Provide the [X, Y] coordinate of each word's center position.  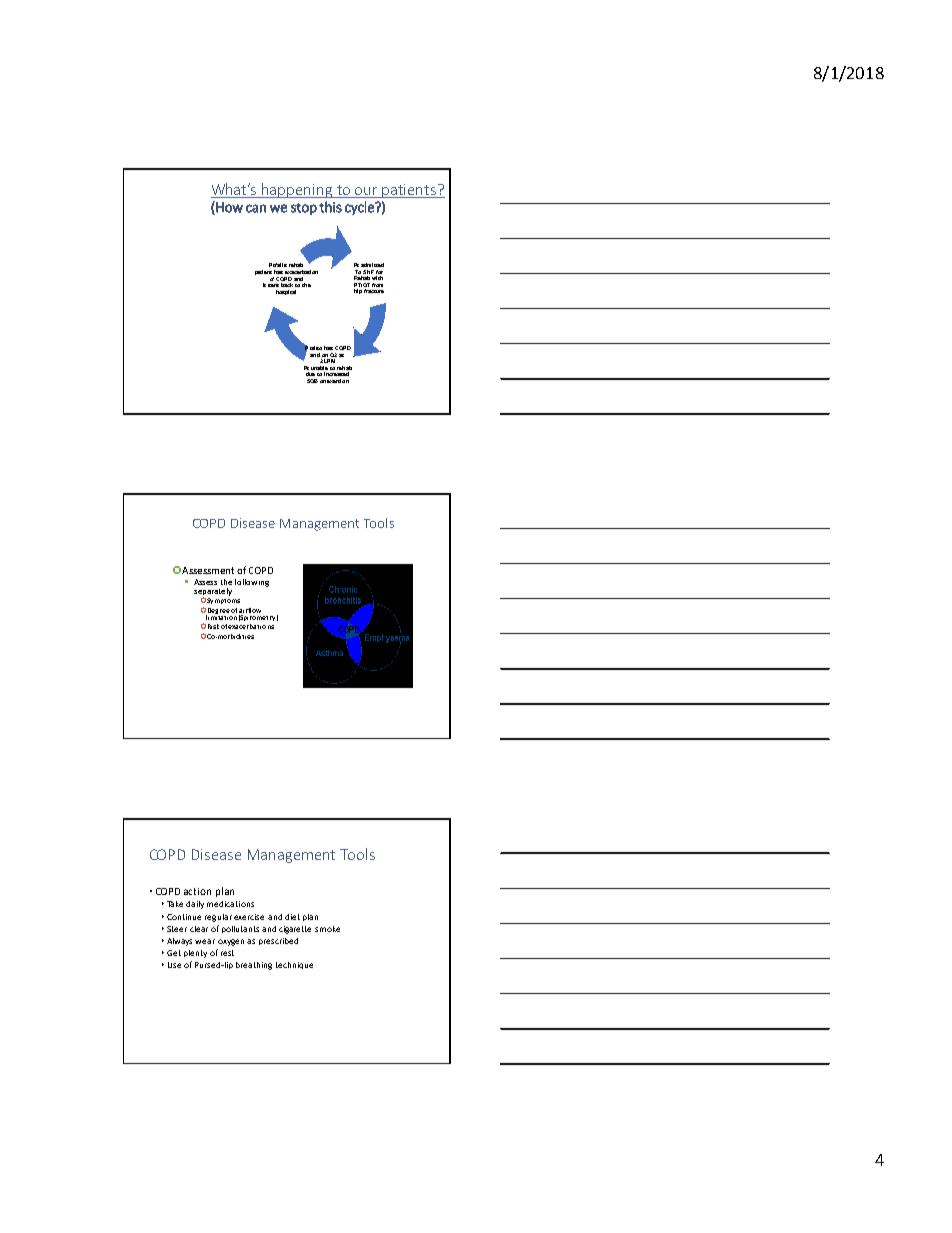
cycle [360, 208]
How [228, 208]
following [252, 583]
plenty [195, 954]
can [256, 208]
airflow [250, 610]
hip [358, 291]
